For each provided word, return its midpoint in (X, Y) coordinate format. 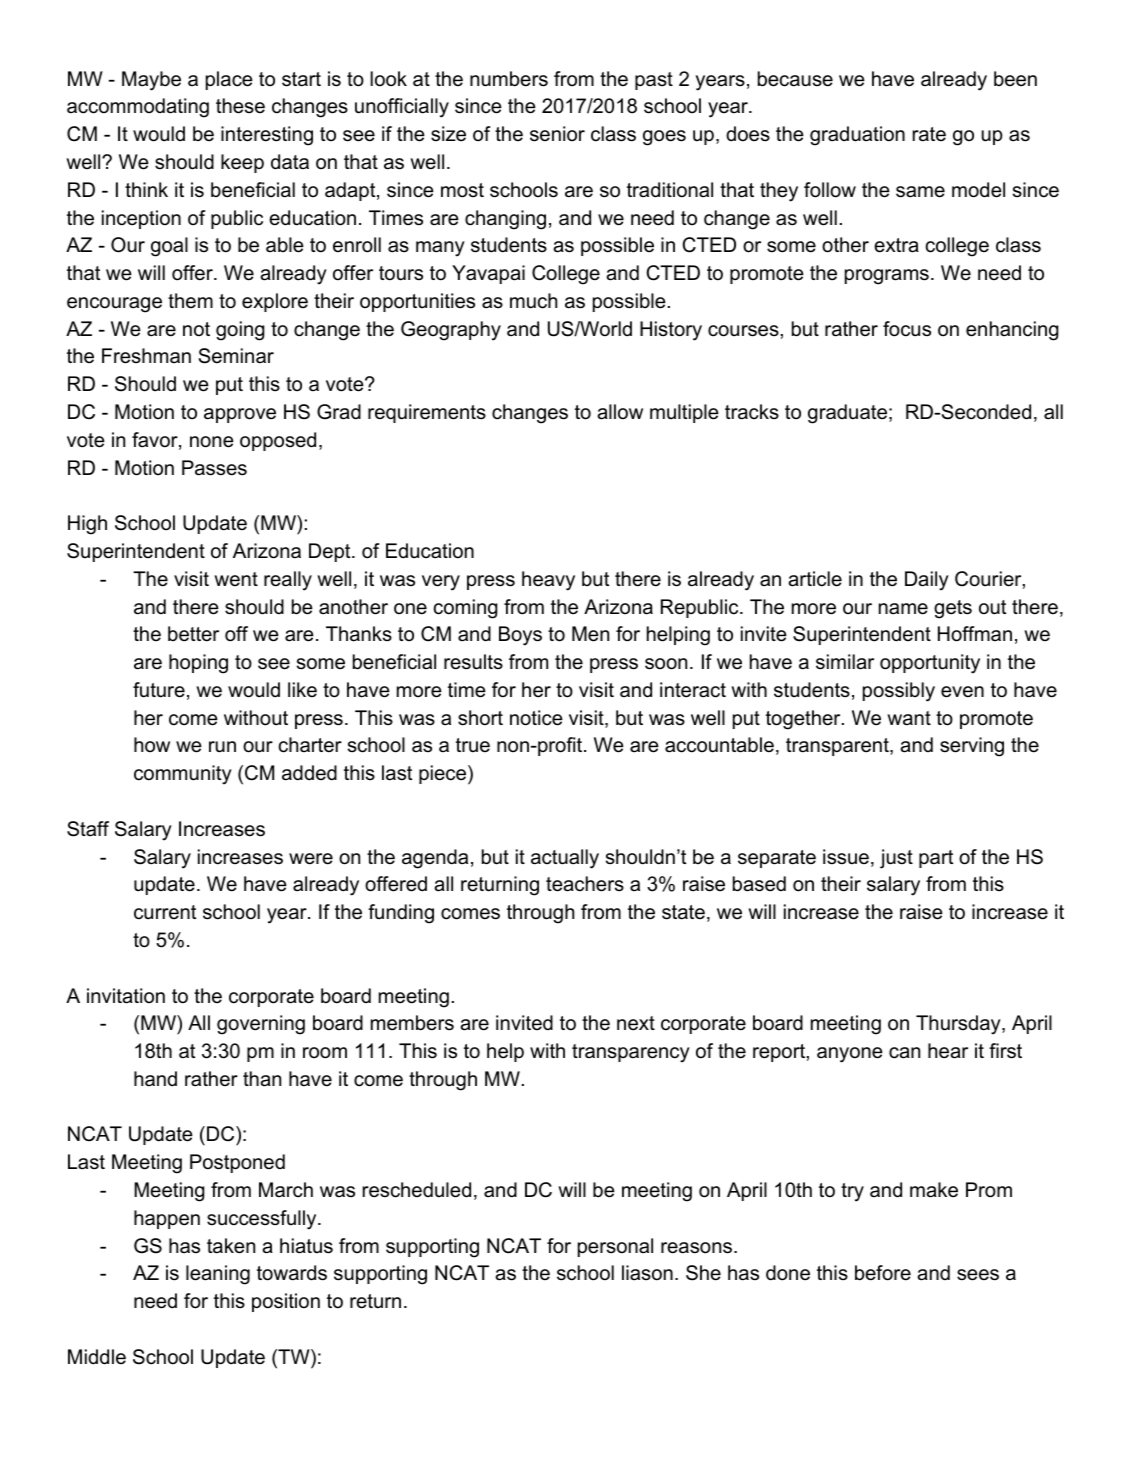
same (920, 192)
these (240, 106)
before (883, 1273)
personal (615, 1247)
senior (557, 134)
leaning (218, 1275)
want (909, 718)
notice (536, 718)
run (222, 747)
